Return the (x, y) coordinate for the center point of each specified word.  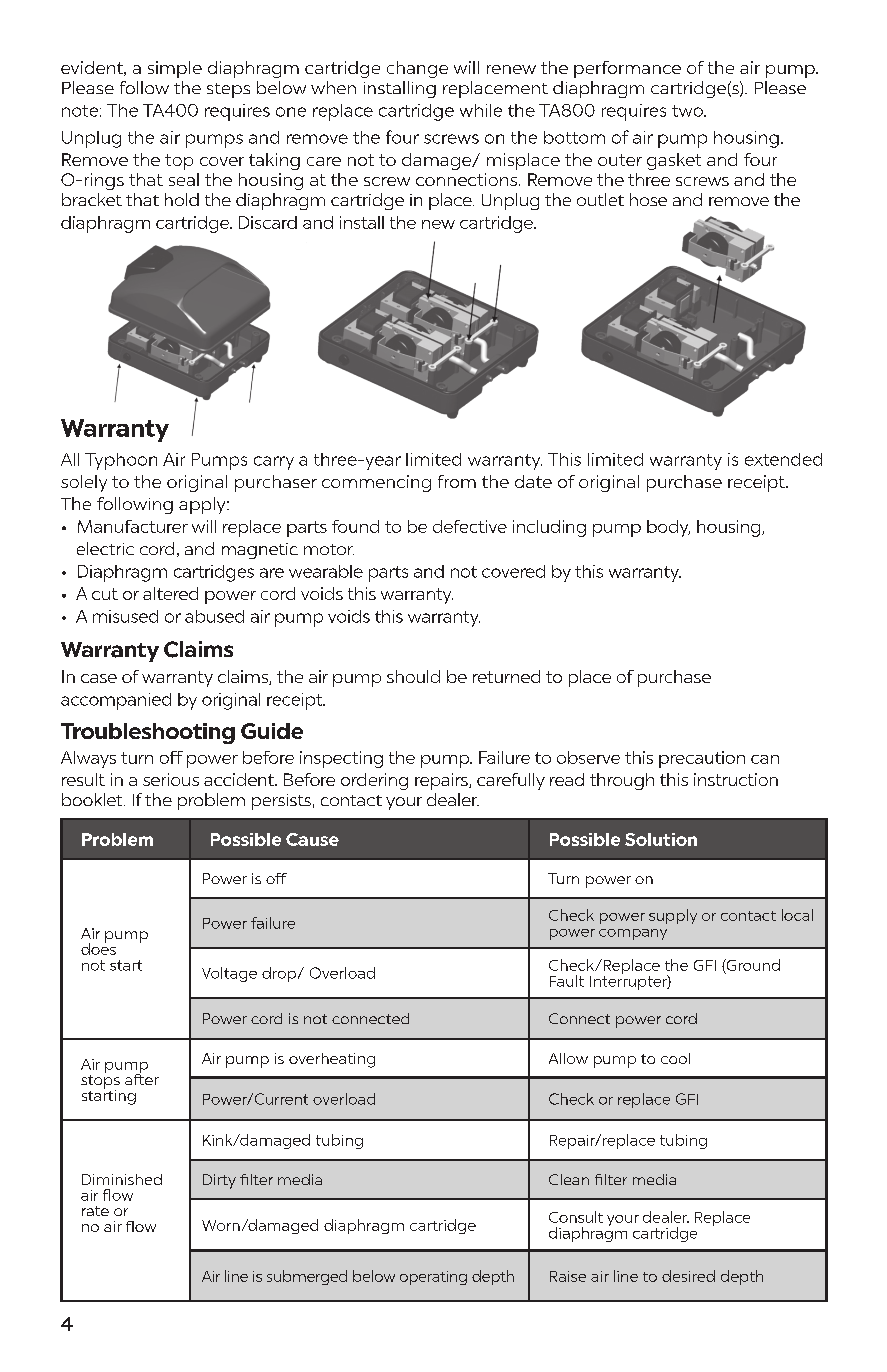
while (481, 110)
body (668, 528)
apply (203, 505)
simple (175, 69)
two (688, 111)
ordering (374, 781)
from (457, 481)
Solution (661, 839)
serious (171, 779)
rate (95, 1211)
